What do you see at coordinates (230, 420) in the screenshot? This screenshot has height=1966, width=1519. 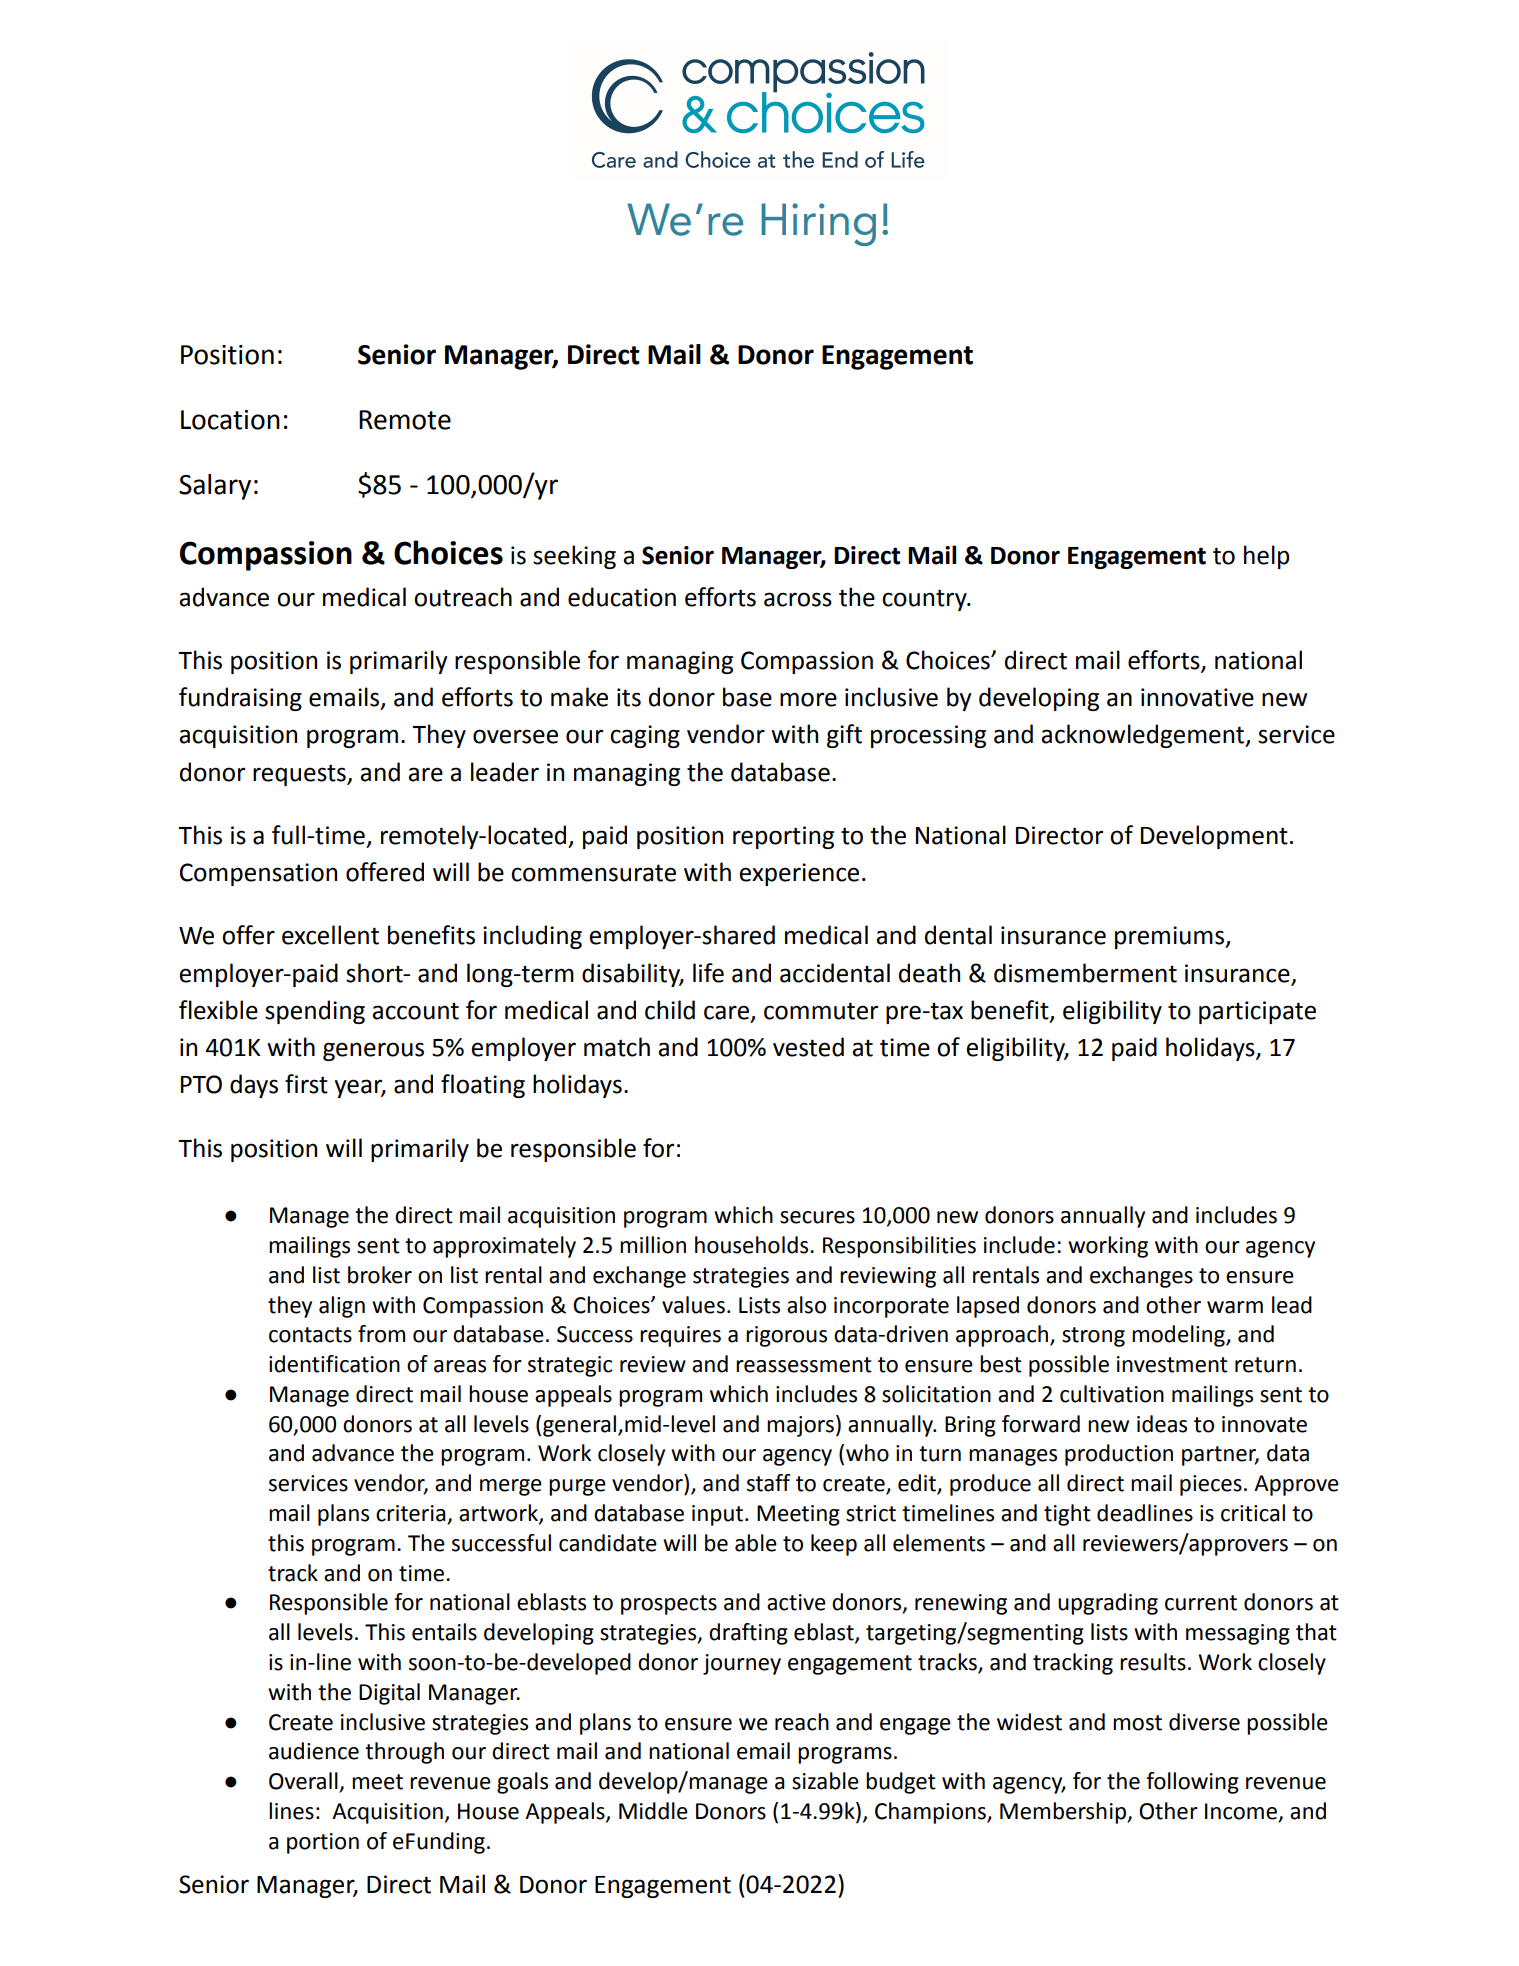 I see `Location` at bounding box center [230, 420].
